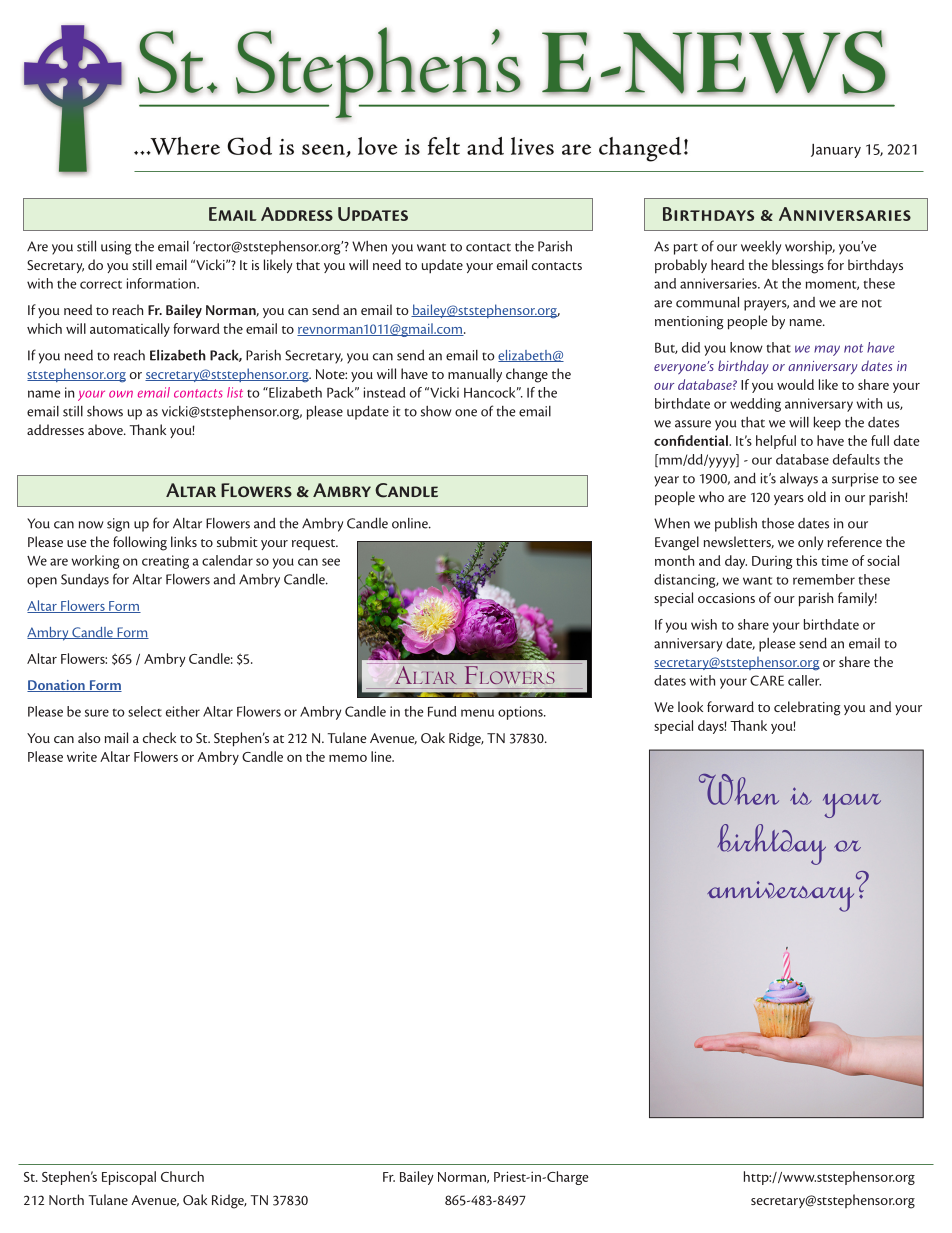 This page has height=1233, width=952. I want to click on CARE, so click(767, 680).
